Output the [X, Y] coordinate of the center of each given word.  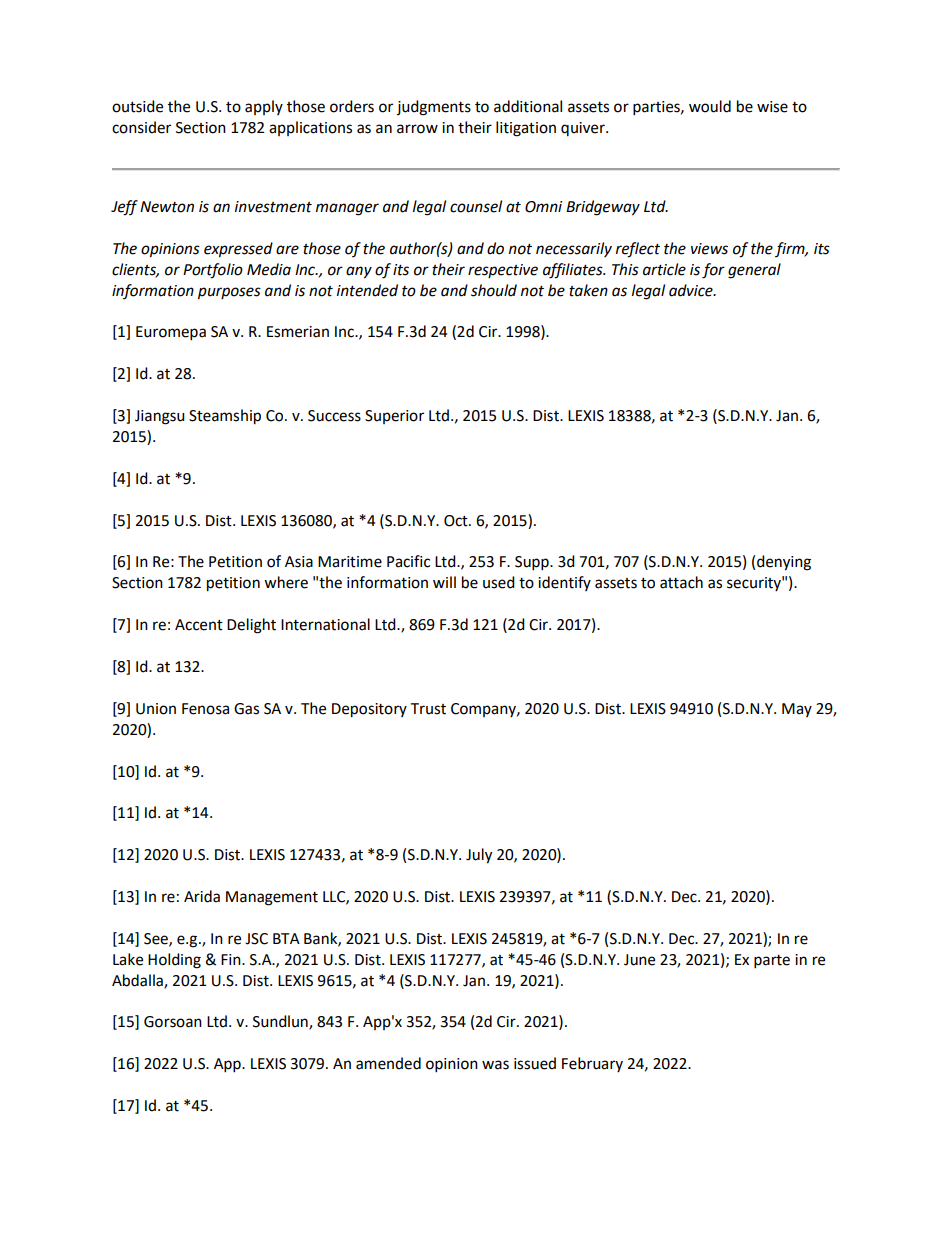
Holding [174, 961]
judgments [434, 108]
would [710, 106]
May [797, 710]
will [444, 582]
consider [141, 127]
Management [272, 898]
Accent [199, 625]
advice [692, 290]
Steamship [225, 417]
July [479, 856]
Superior [394, 417]
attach [681, 582]
